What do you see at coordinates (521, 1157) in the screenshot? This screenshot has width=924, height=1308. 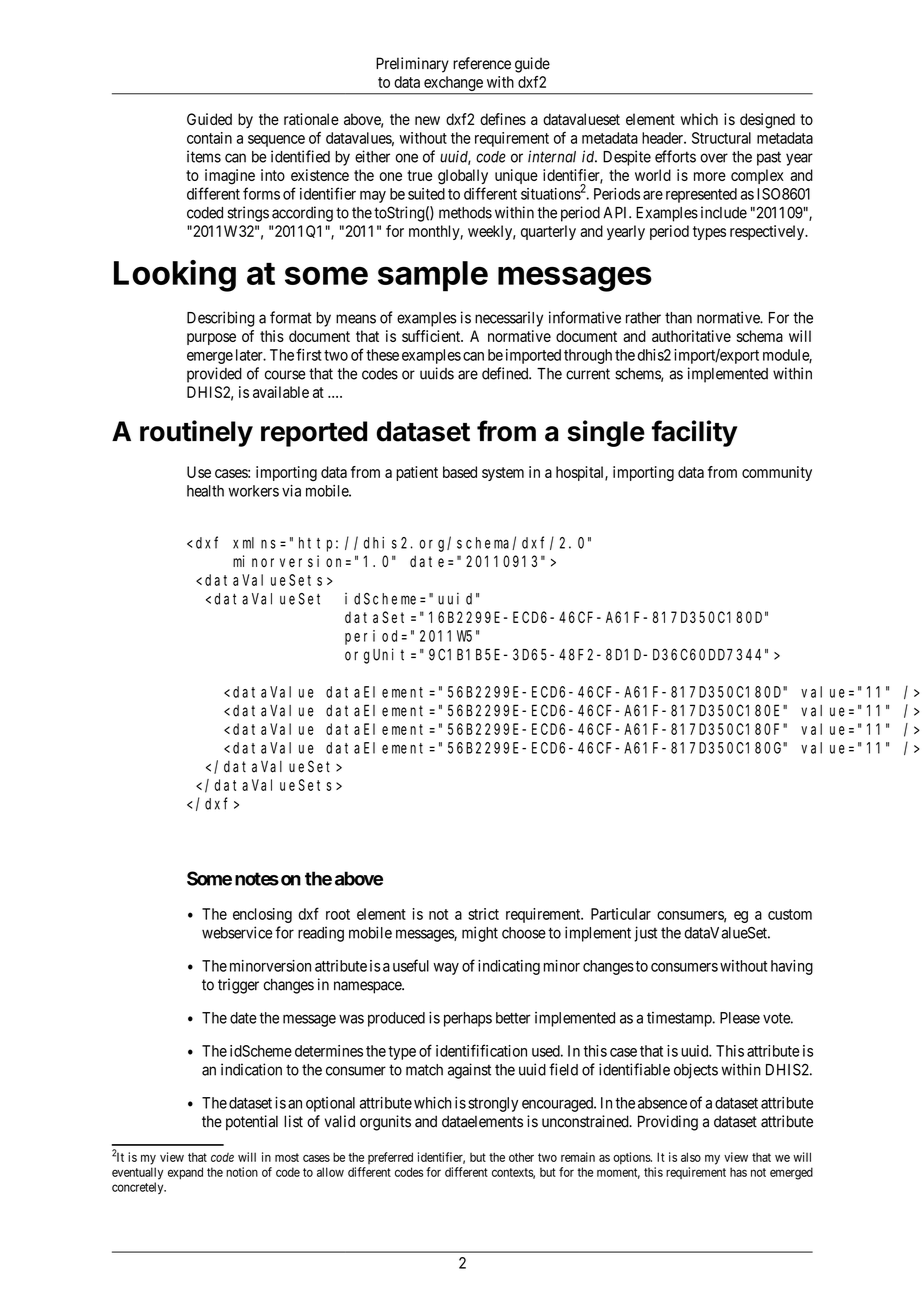 I see `other` at bounding box center [521, 1157].
